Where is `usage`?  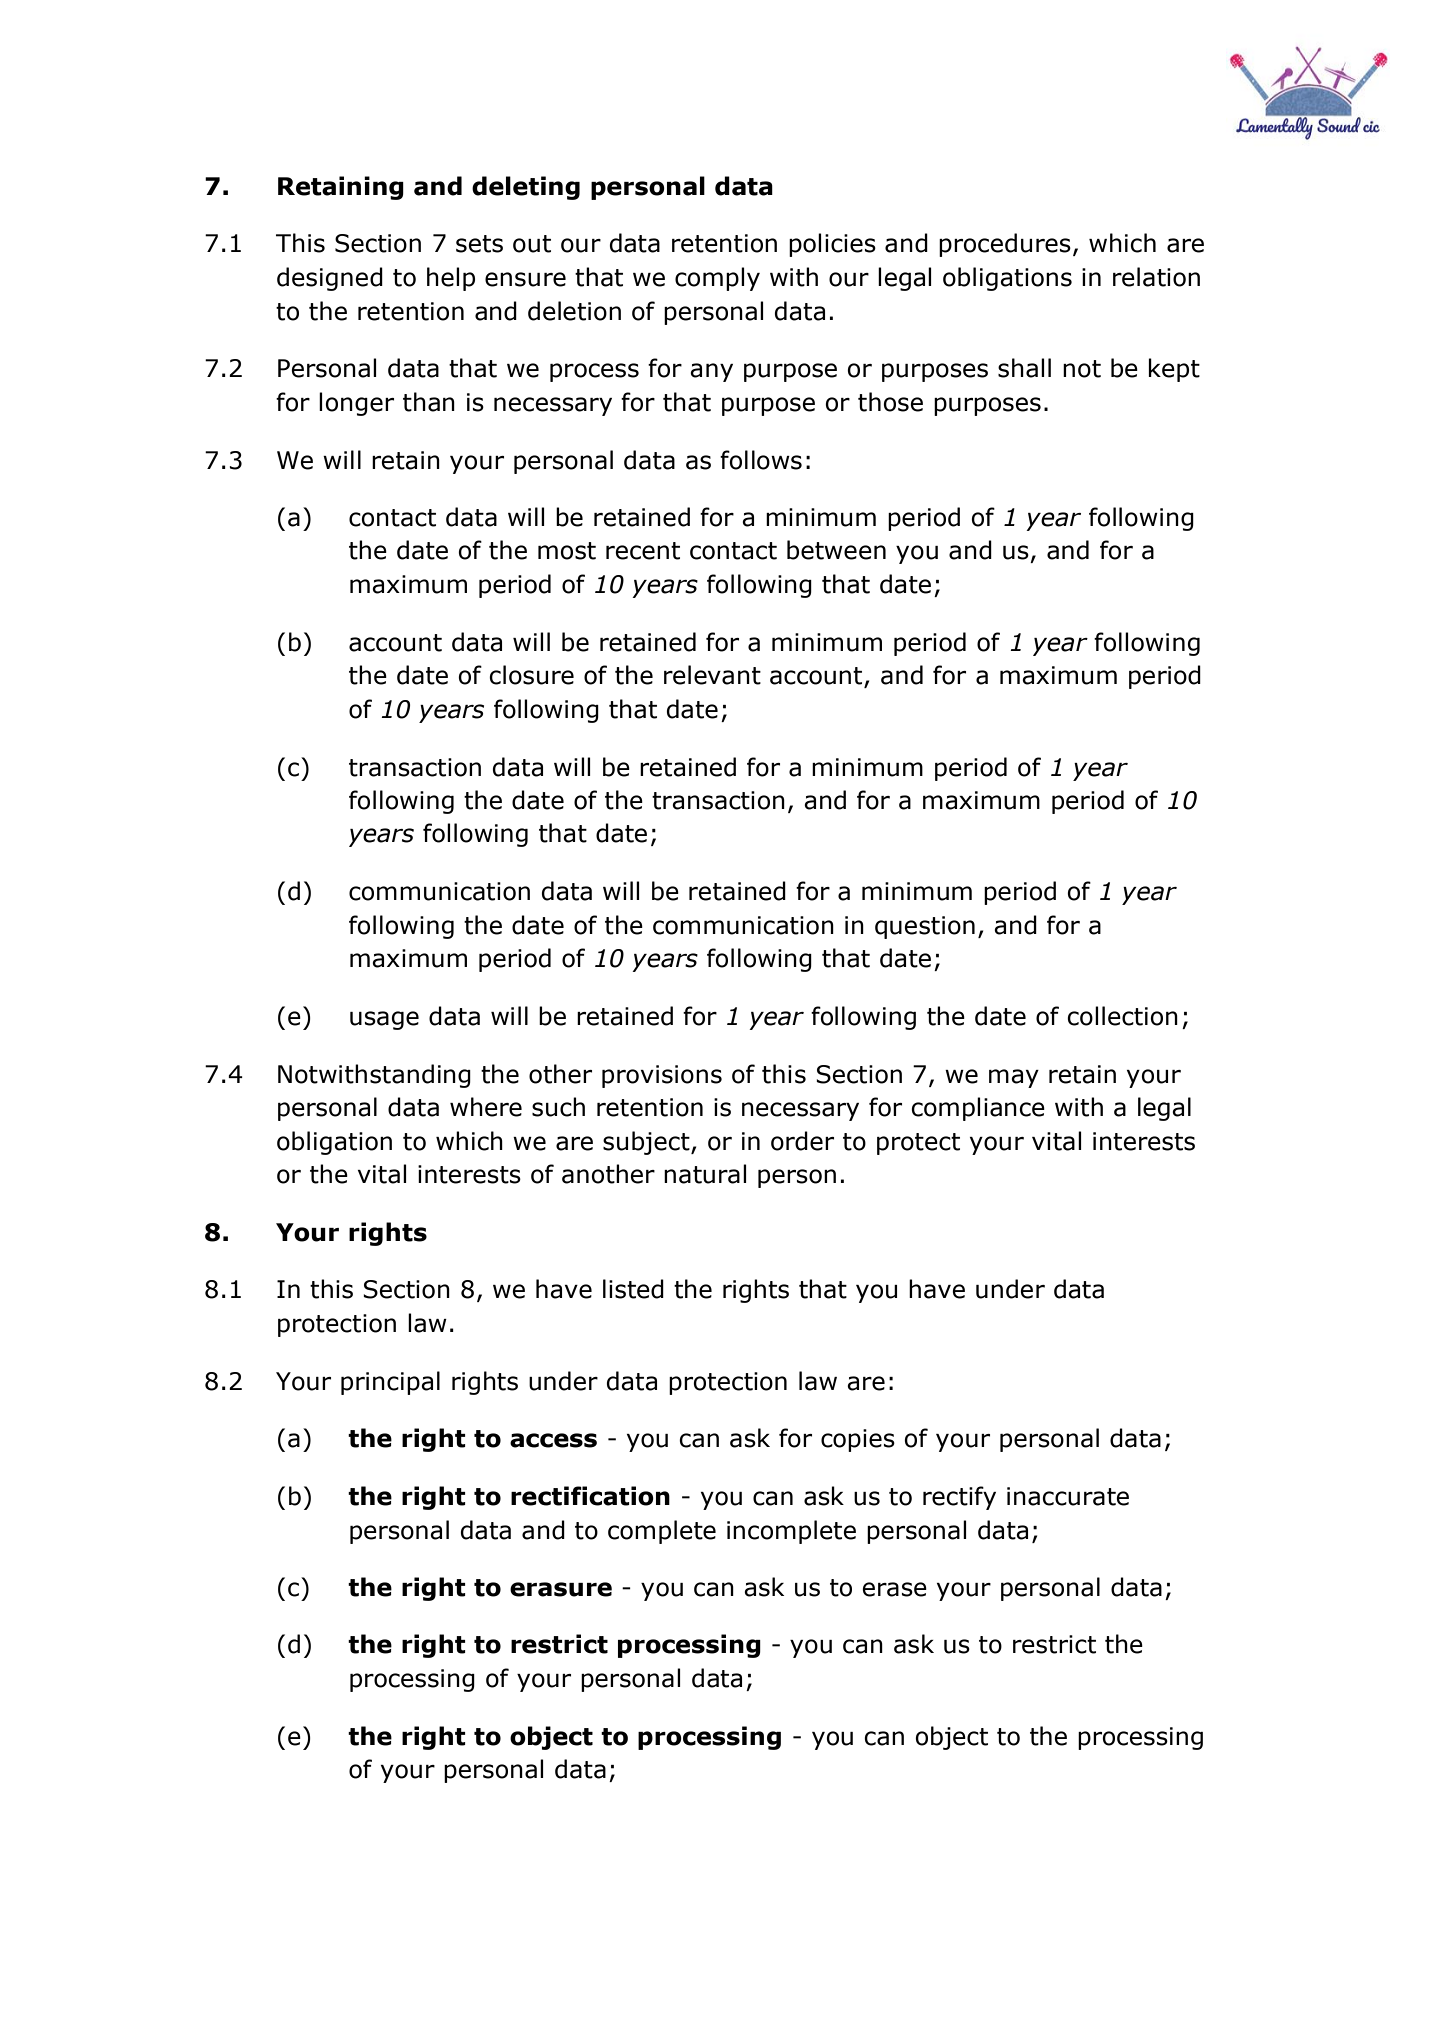
usage is located at coordinates (384, 1020).
